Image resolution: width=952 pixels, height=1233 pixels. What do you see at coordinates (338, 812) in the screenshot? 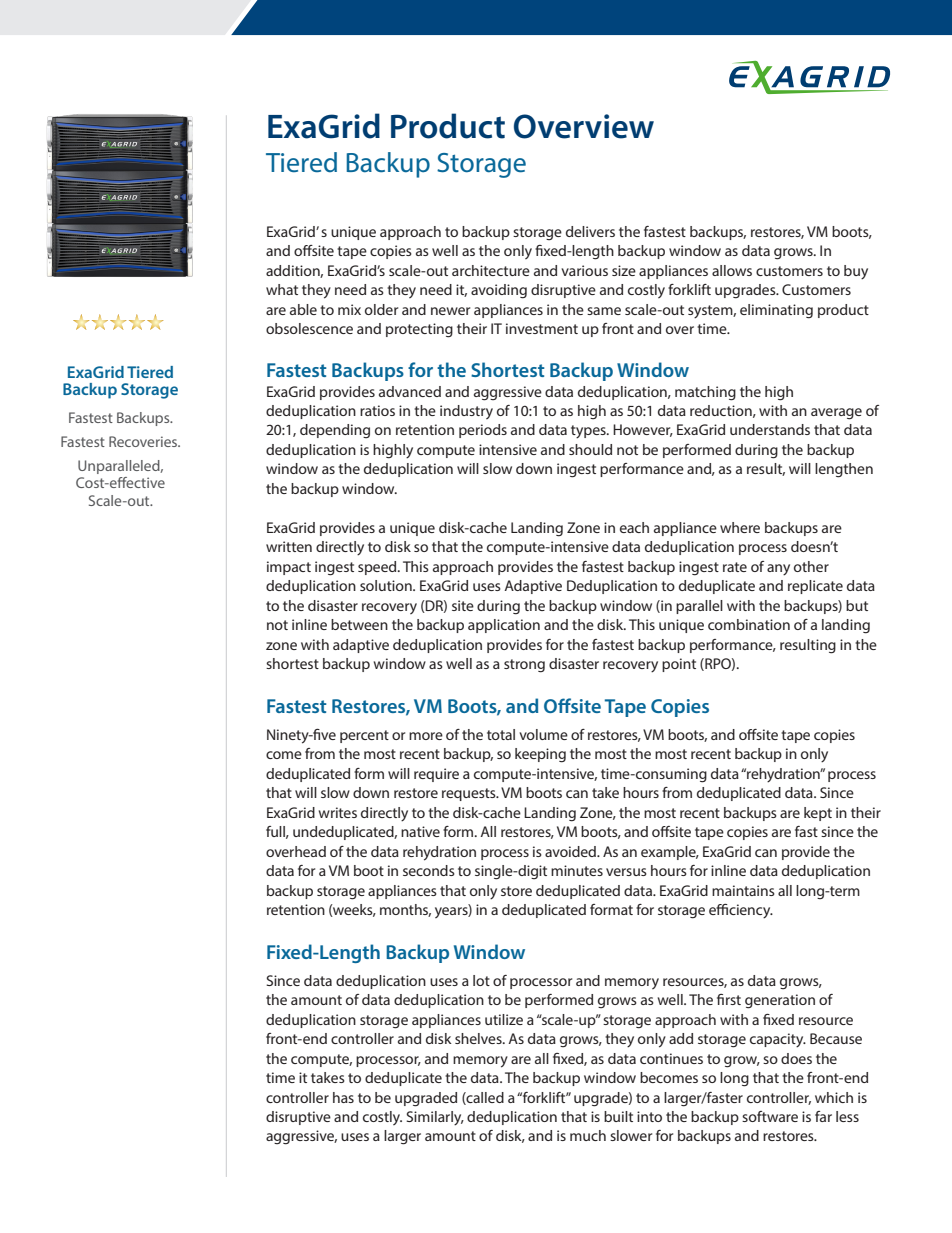
I see `writes` at bounding box center [338, 812].
